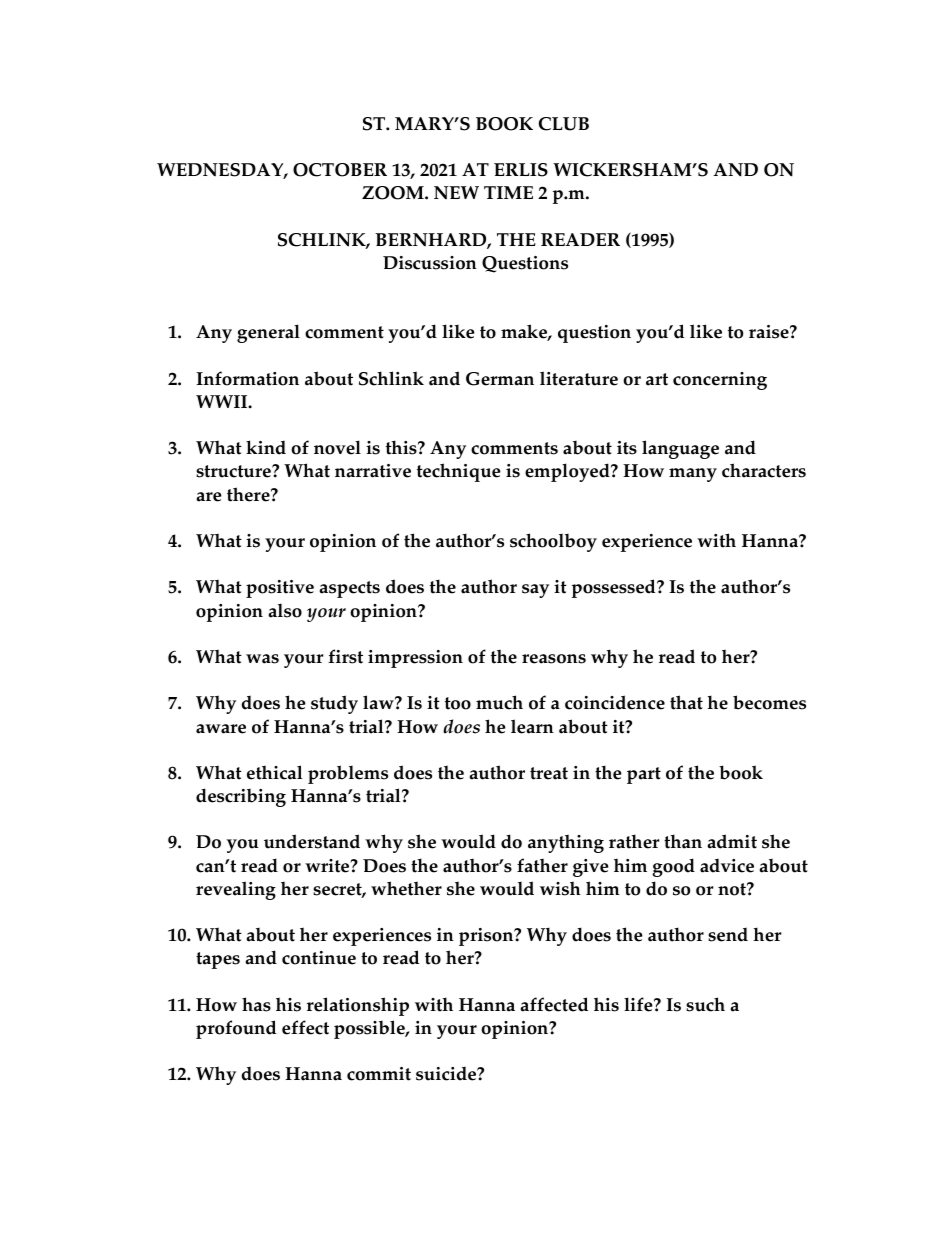 The height and width of the document is (1233, 952). I want to click on possessed, so click(615, 588).
